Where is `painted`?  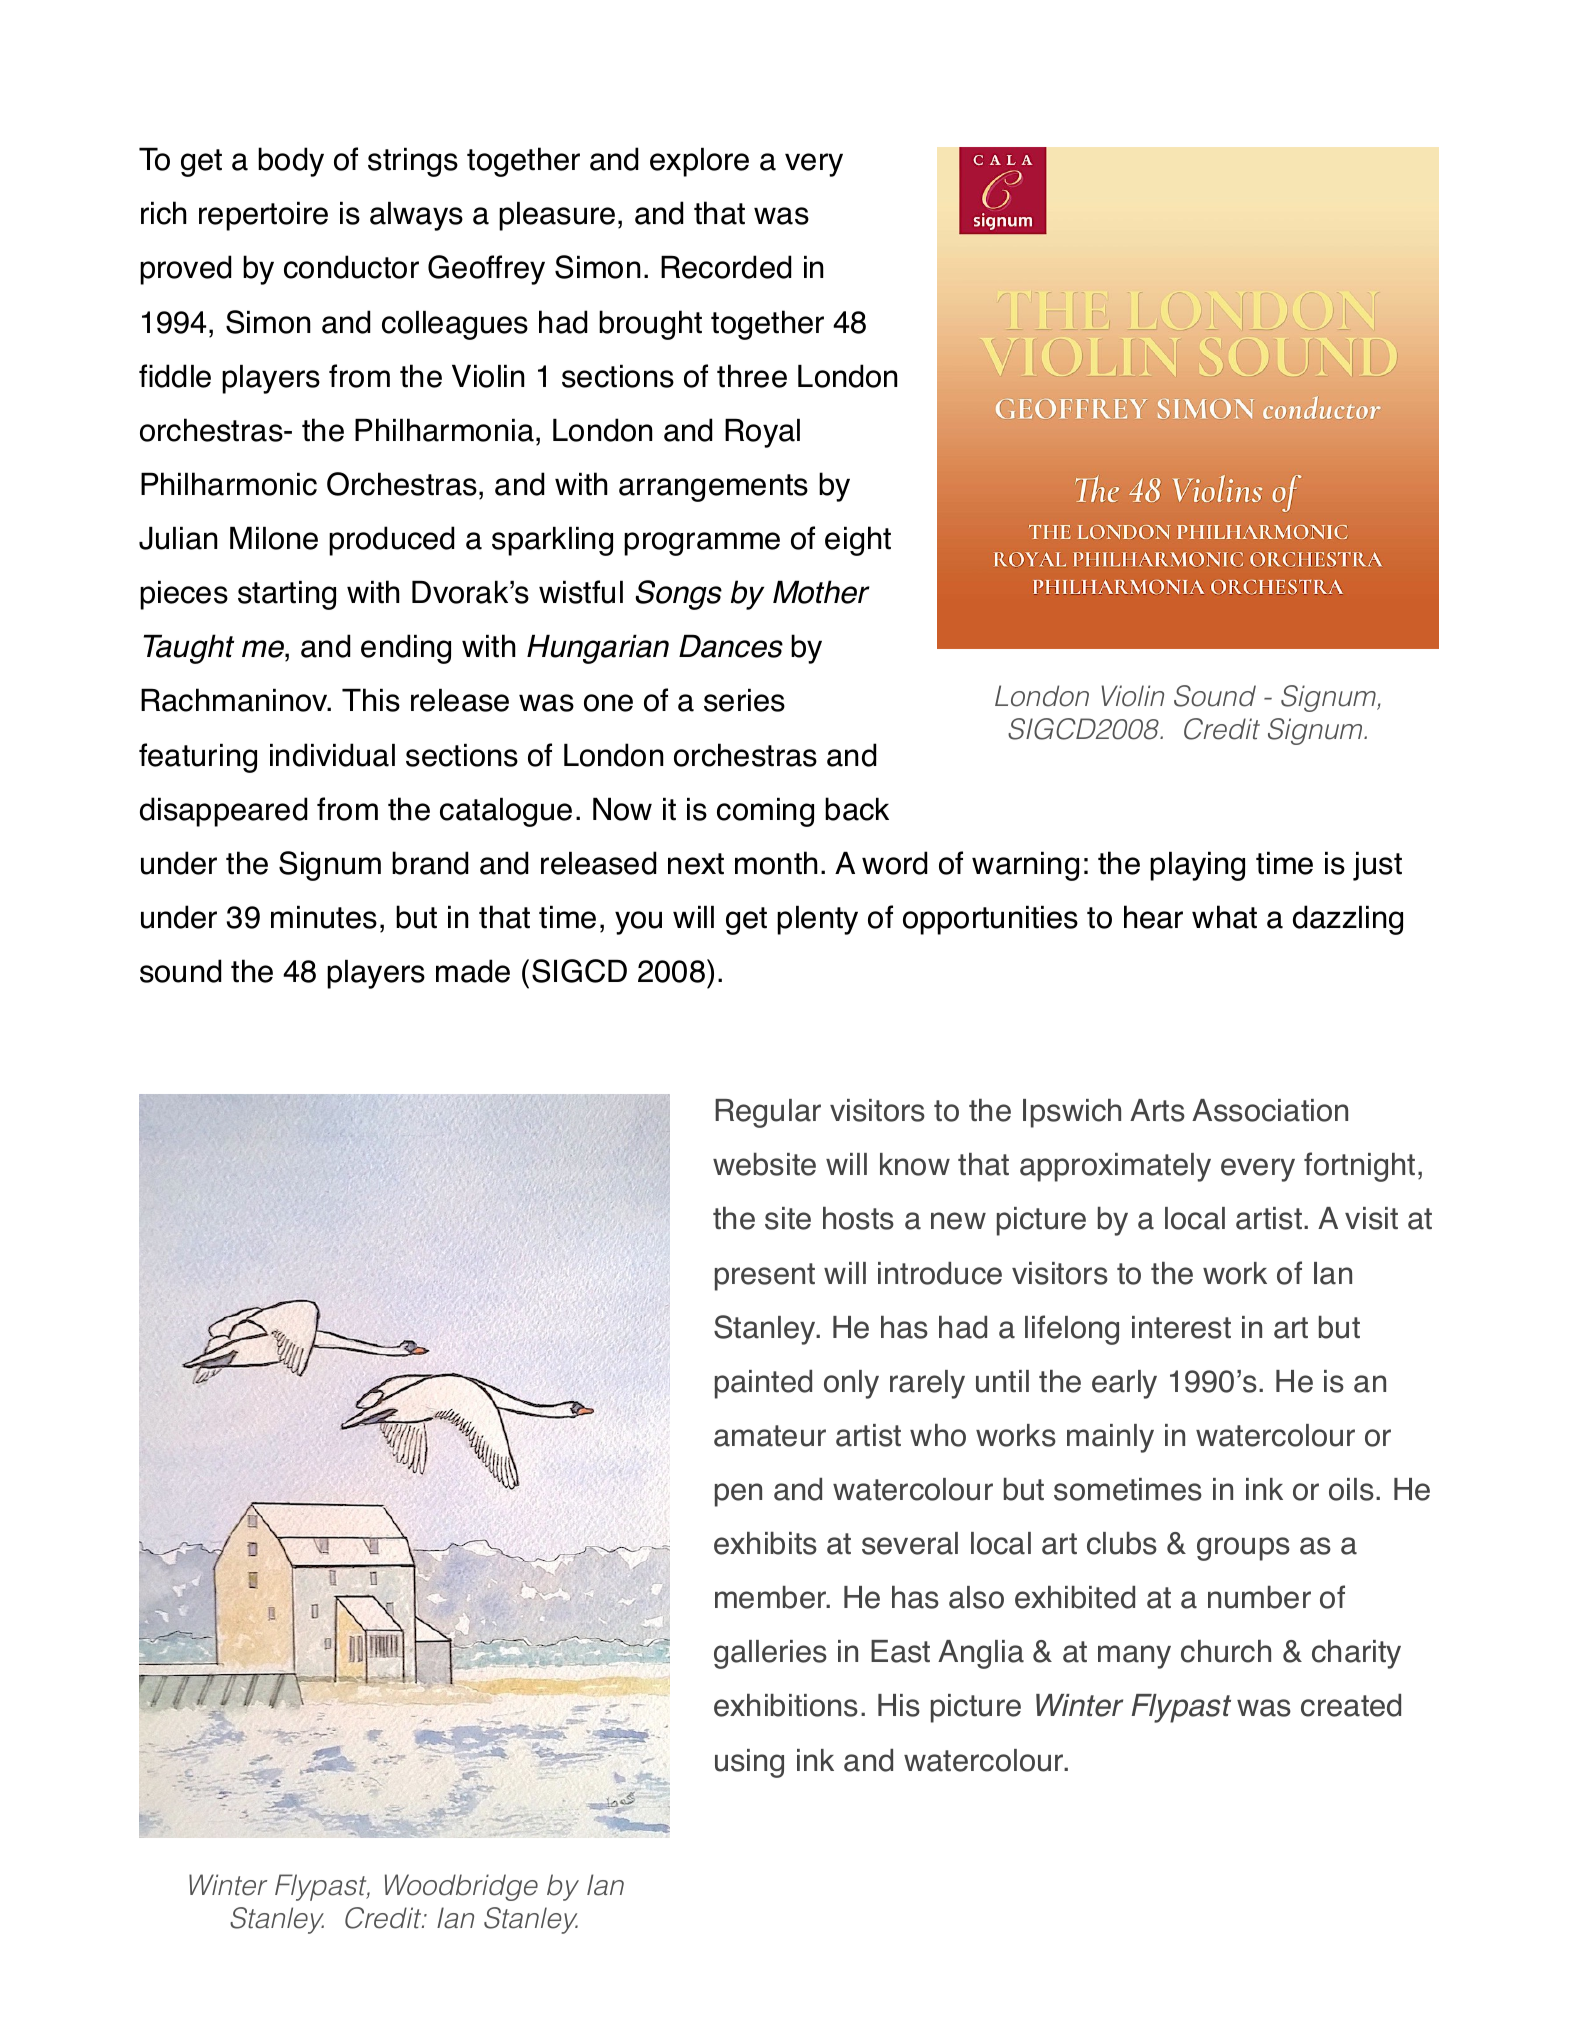 painted is located at coordinates (763, 1384).
